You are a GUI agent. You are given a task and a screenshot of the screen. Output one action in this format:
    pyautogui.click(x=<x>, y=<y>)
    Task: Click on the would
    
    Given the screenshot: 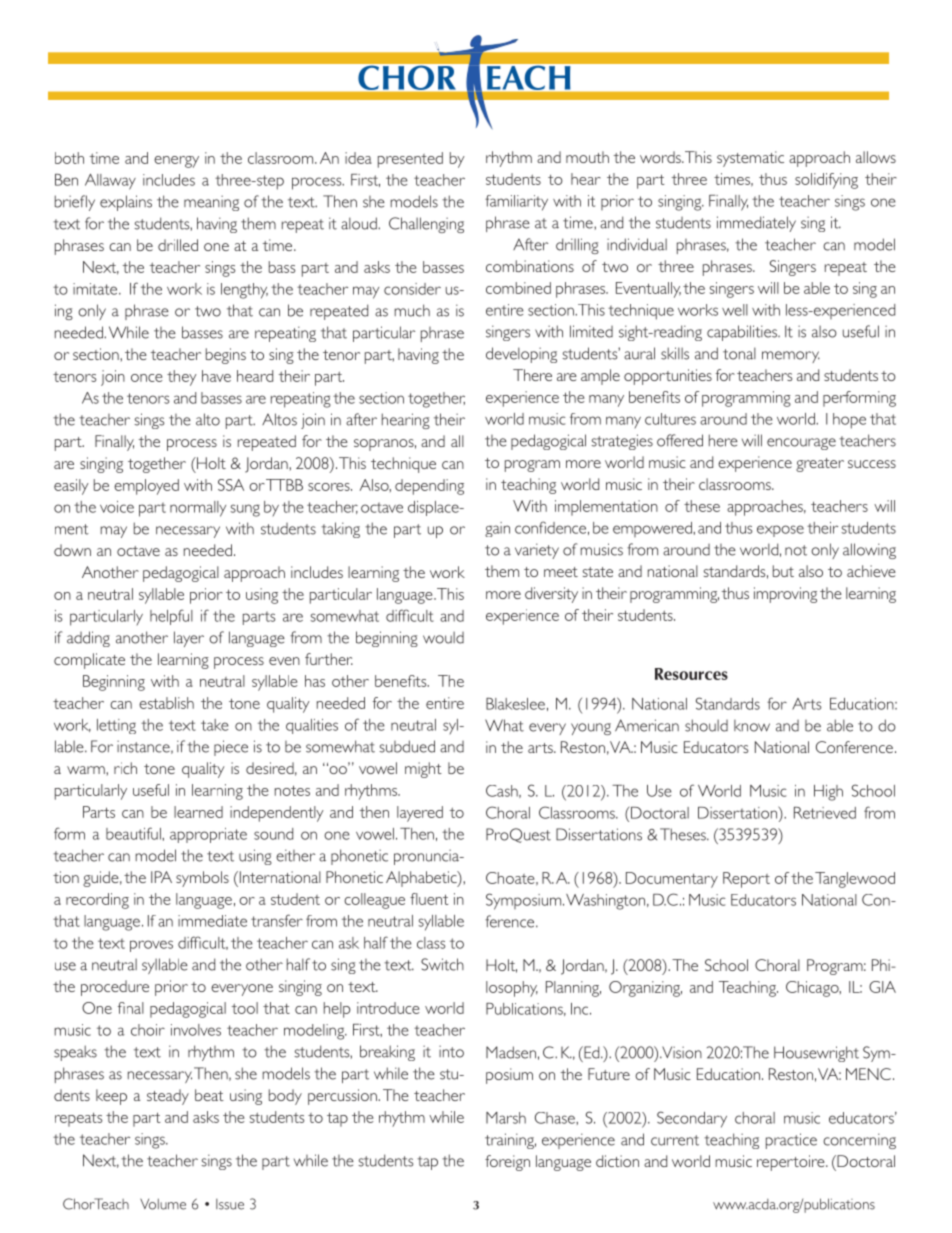 What is the action you would take?
    pyautogui.click(x=443, y=637)
